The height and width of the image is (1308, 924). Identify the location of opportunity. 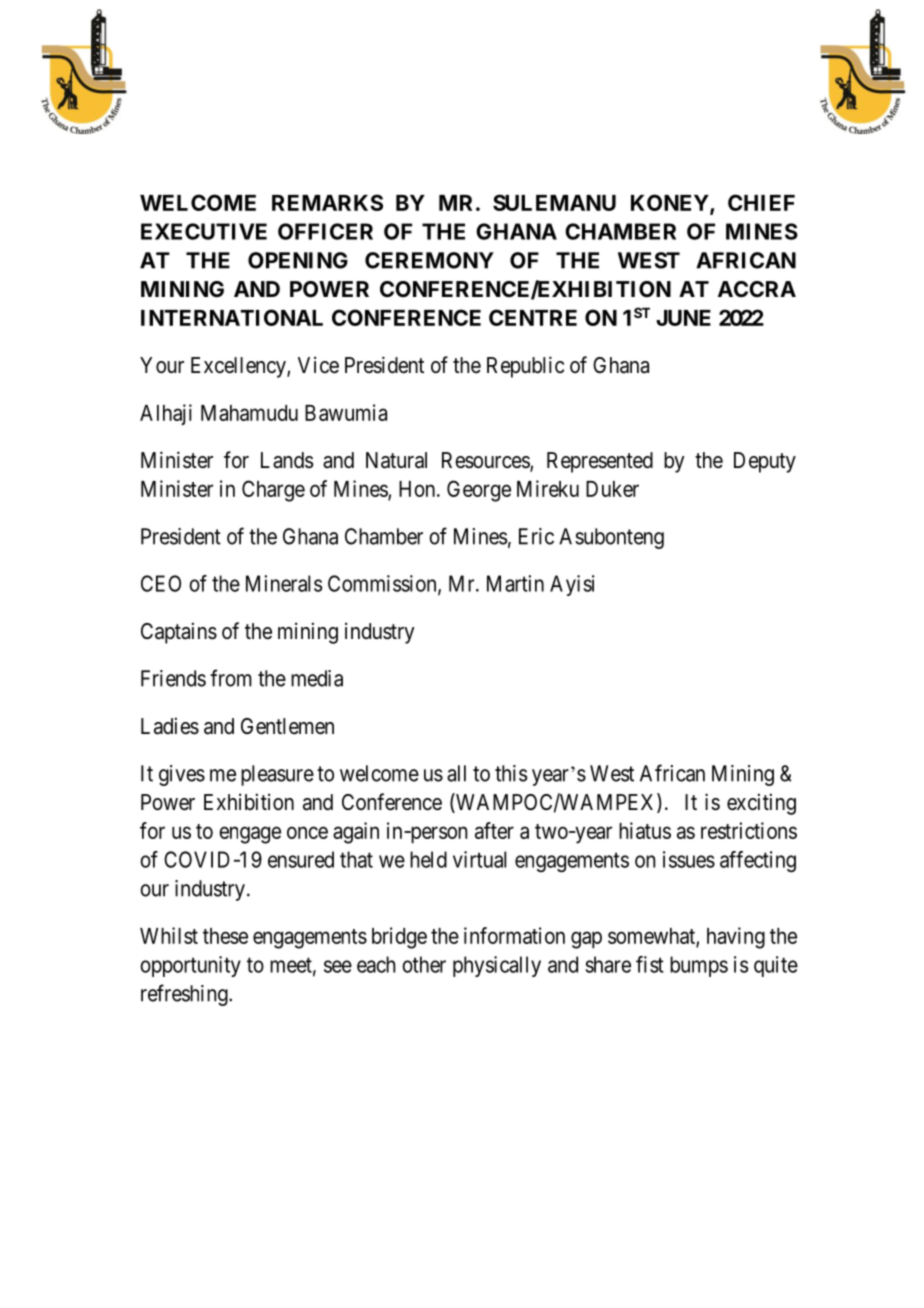
(190, 966).
